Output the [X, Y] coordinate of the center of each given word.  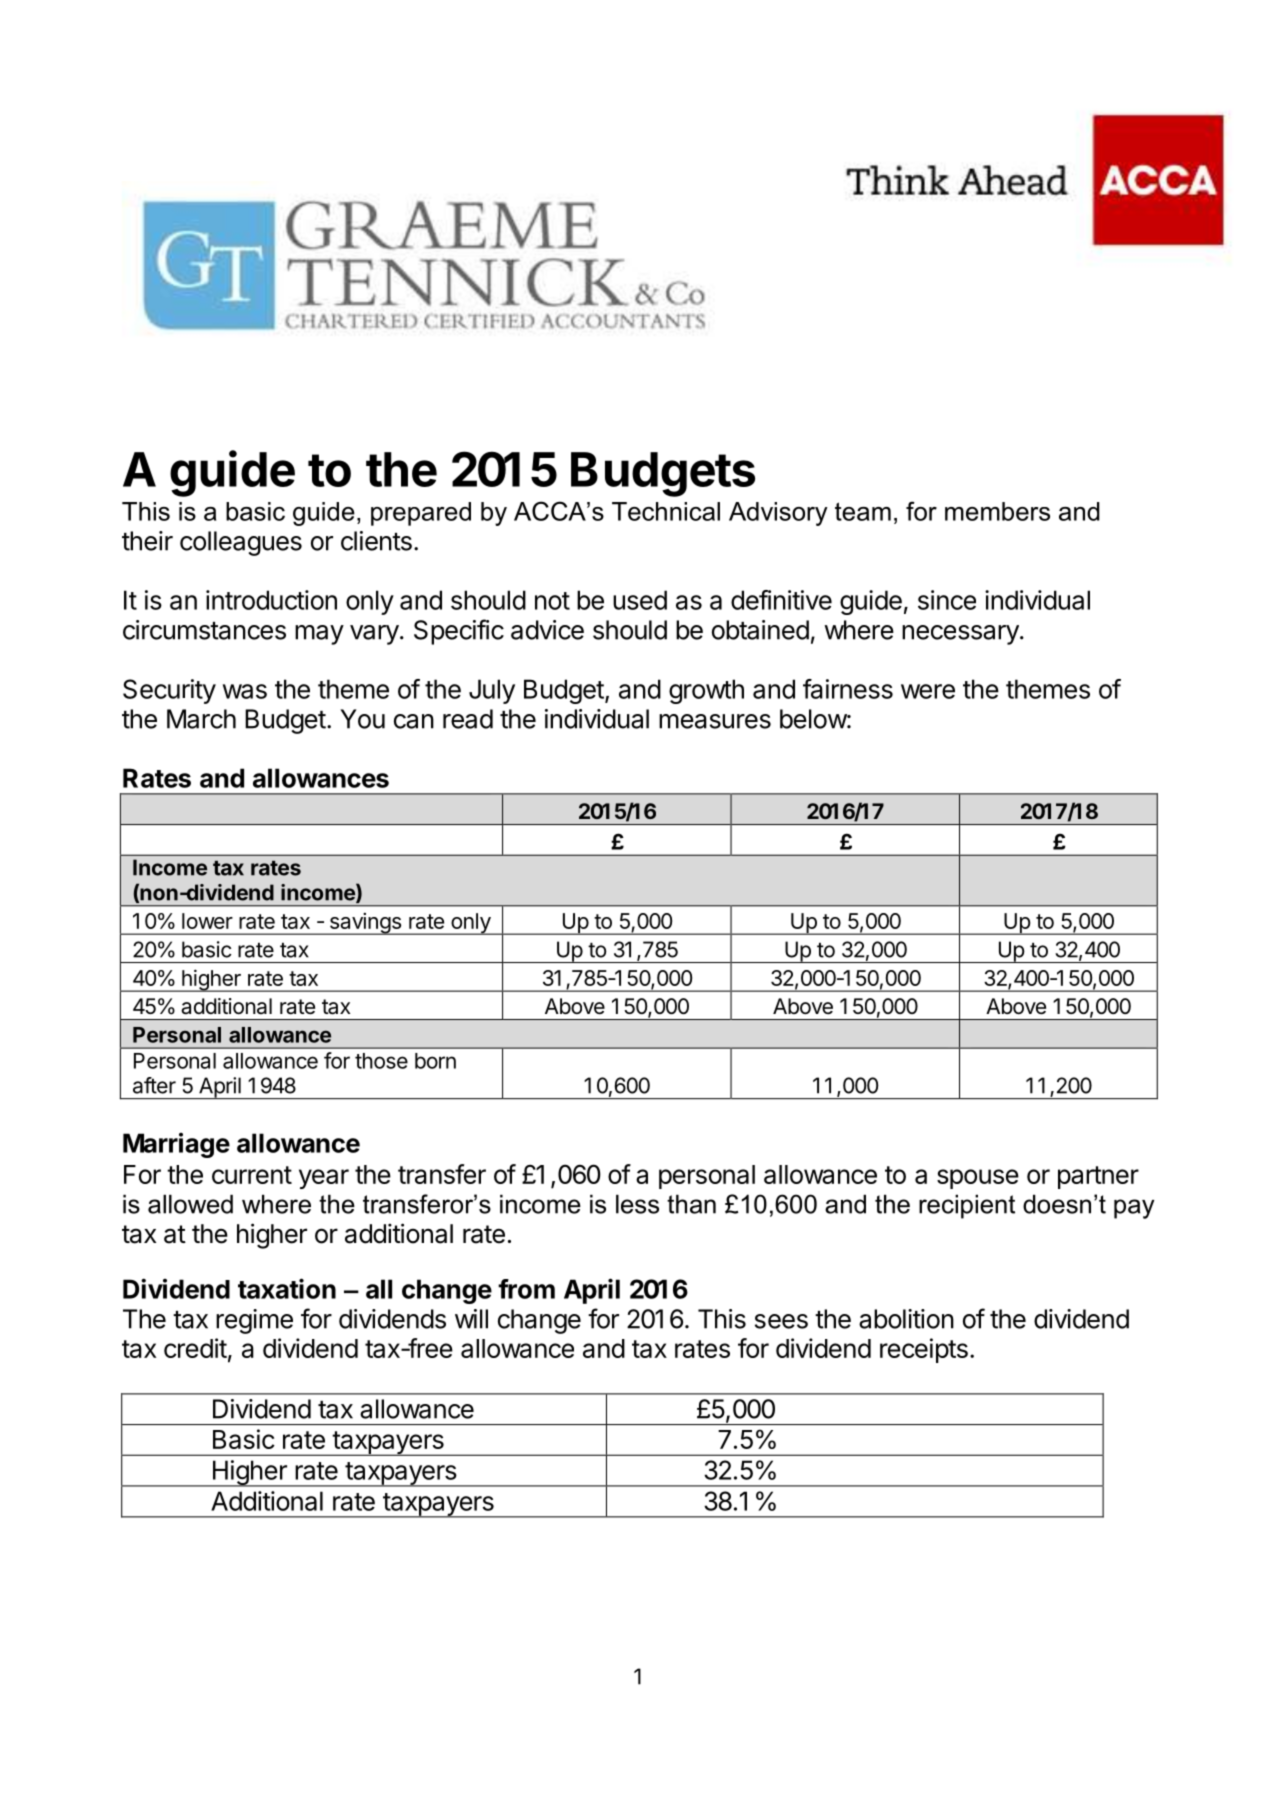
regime [254, 1321]
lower [207, 921]
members [997, 511]
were [928, 691]
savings [365, 924]
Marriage [176, 1145]
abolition [906, 1319]
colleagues [241, 543]
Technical [666, 511]
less [637, 1204]
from [526, 1289]
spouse [978, 1179]
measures [715, 721]
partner [1098, 1177]
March [201, 719]
